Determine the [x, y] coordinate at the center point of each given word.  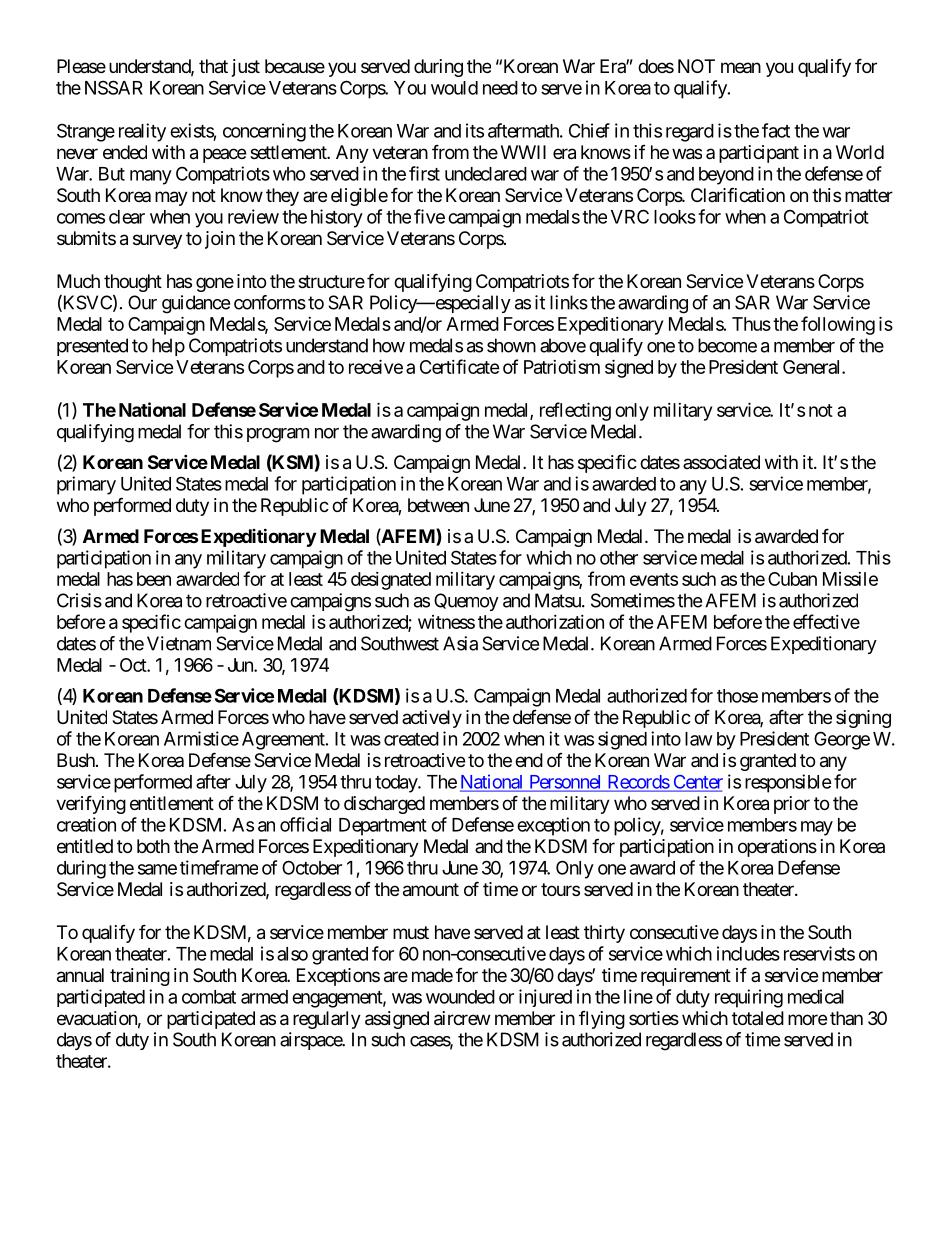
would [454, 88]
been [154, 579]
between [438, 505]
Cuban [792, 579]
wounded [460, 997]
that [213, 66]
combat [209, 997]
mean [741, 67]
